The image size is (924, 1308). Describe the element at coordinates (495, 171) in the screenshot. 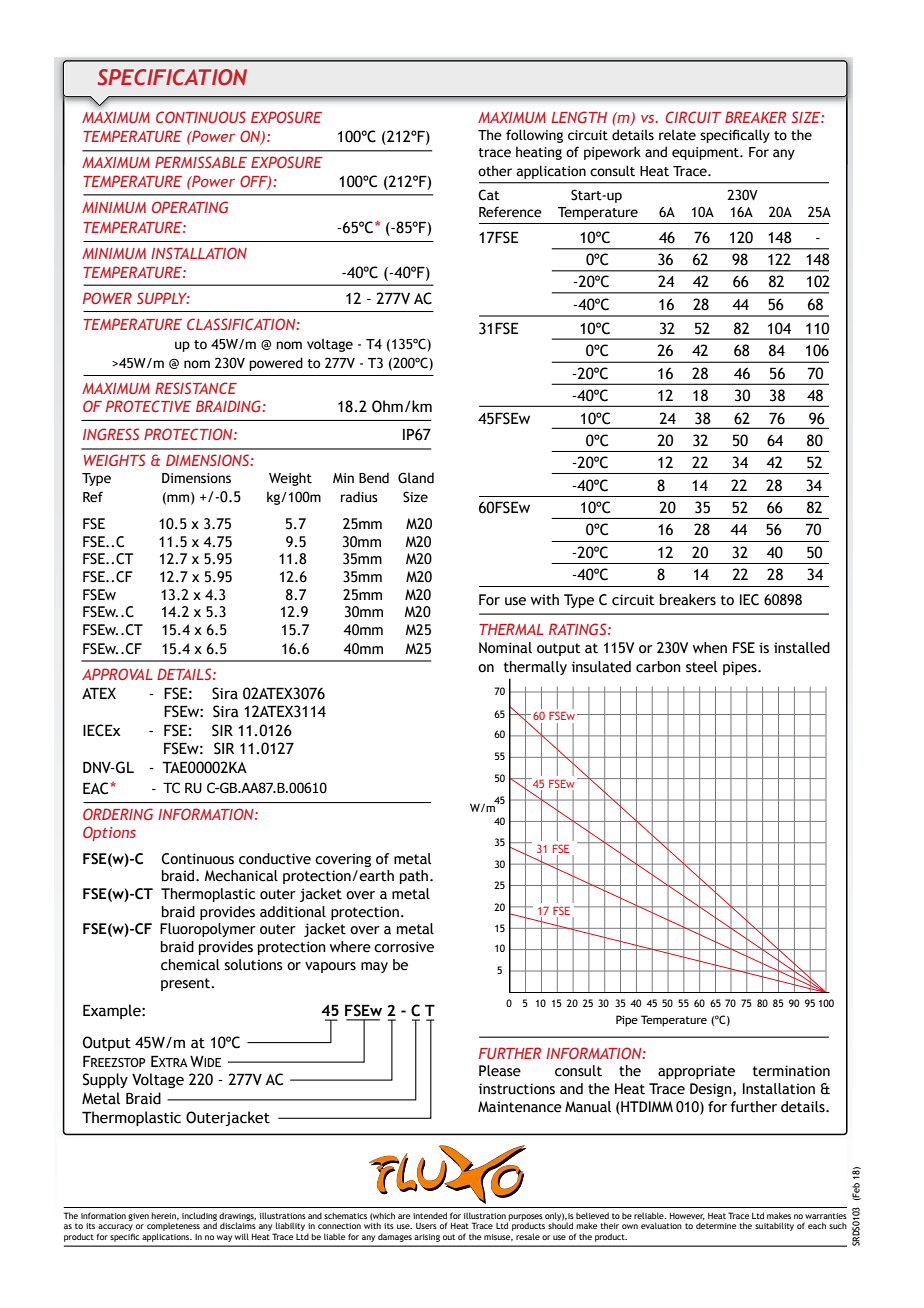

I see `other` at that location.
